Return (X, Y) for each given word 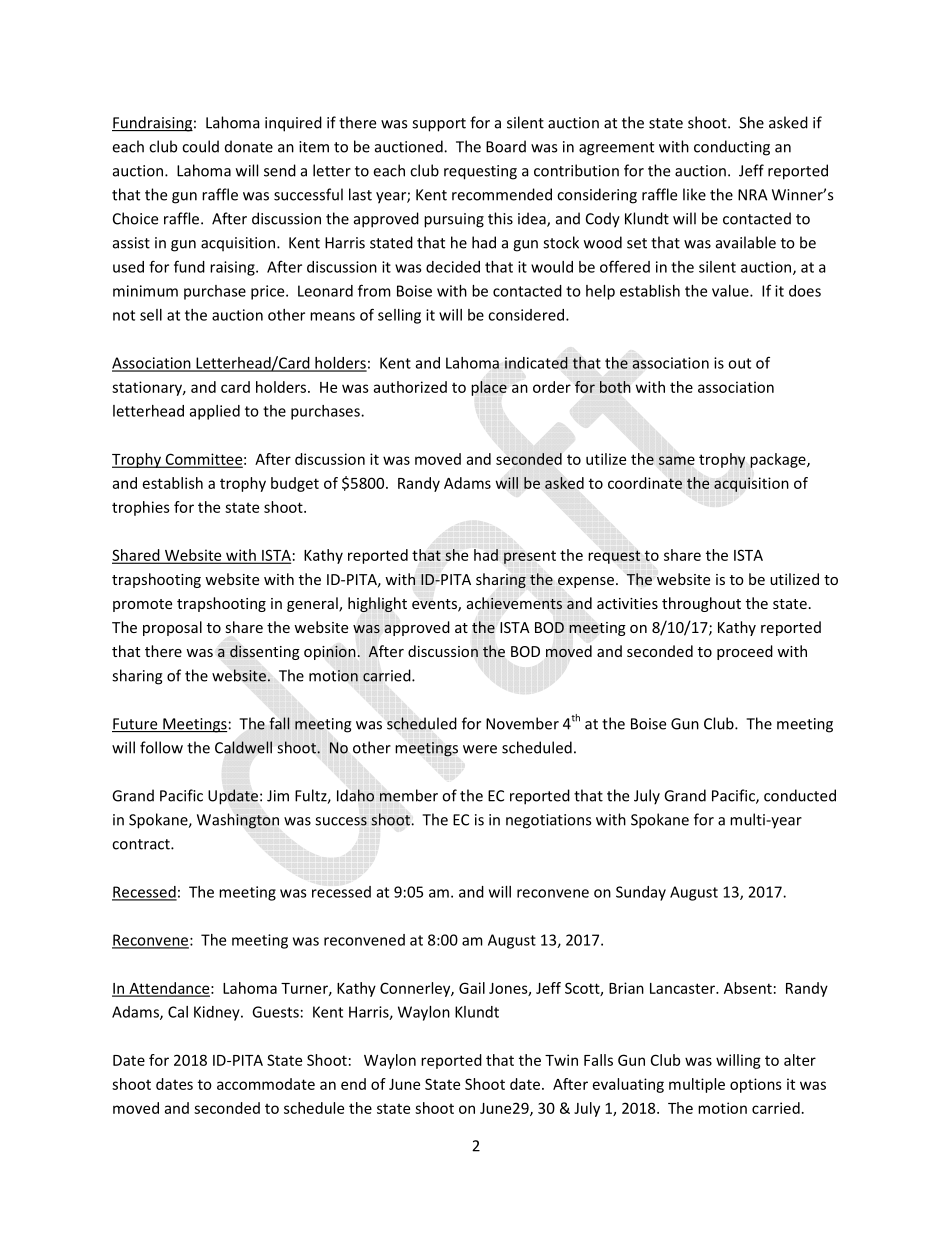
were (480, 749)
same (677, 460)
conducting (732, 148)
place (489, 388)
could (200, 146)
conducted (800, 795)
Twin (561, 1060)
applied (215, 412)
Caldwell (243, 747)
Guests (275, 1012)
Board (506, 146)
